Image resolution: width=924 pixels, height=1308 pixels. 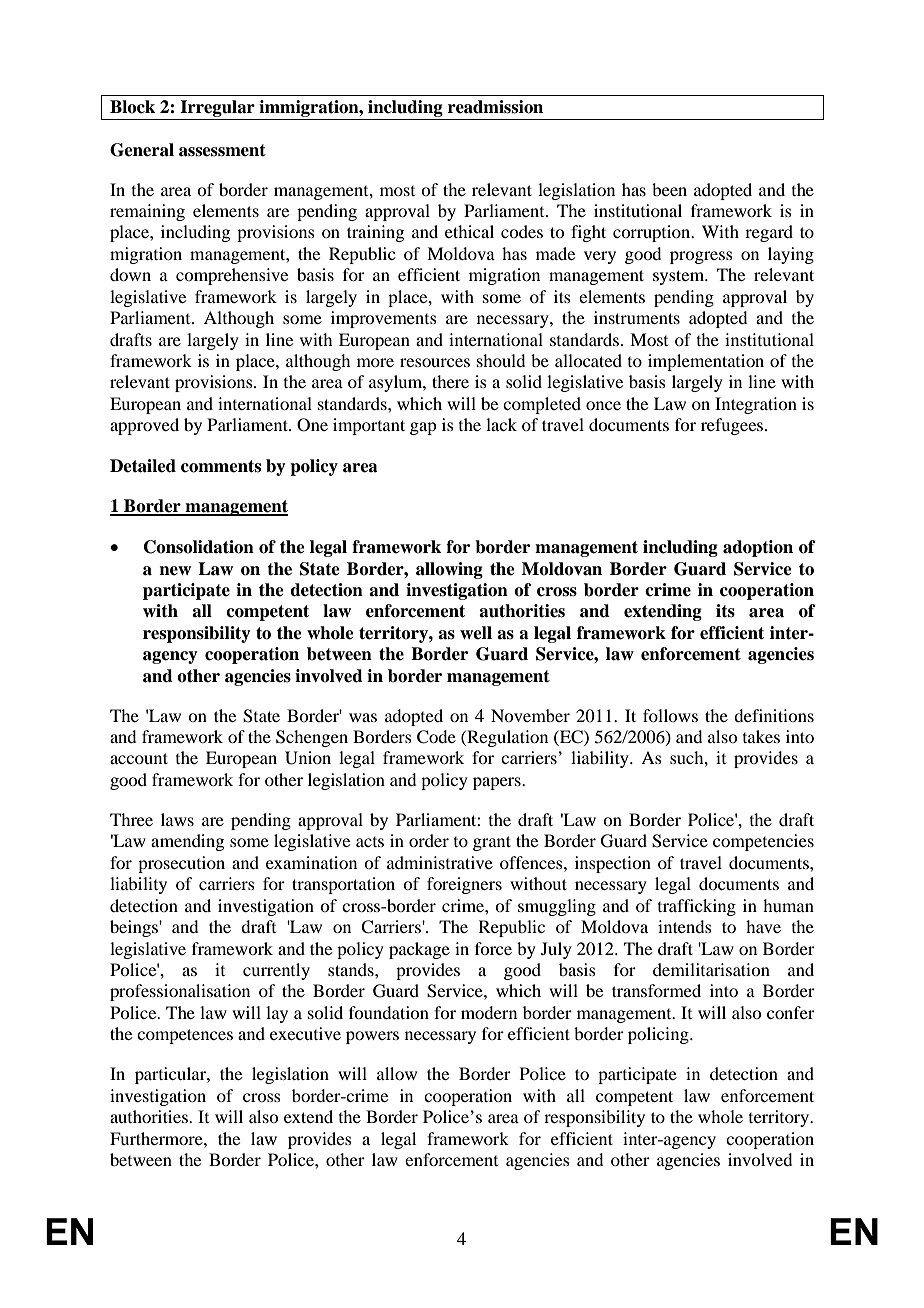 What do you see at coordinates (180, 992) in the document?
I see `professionalisation` at bounding box center [180, 992].
